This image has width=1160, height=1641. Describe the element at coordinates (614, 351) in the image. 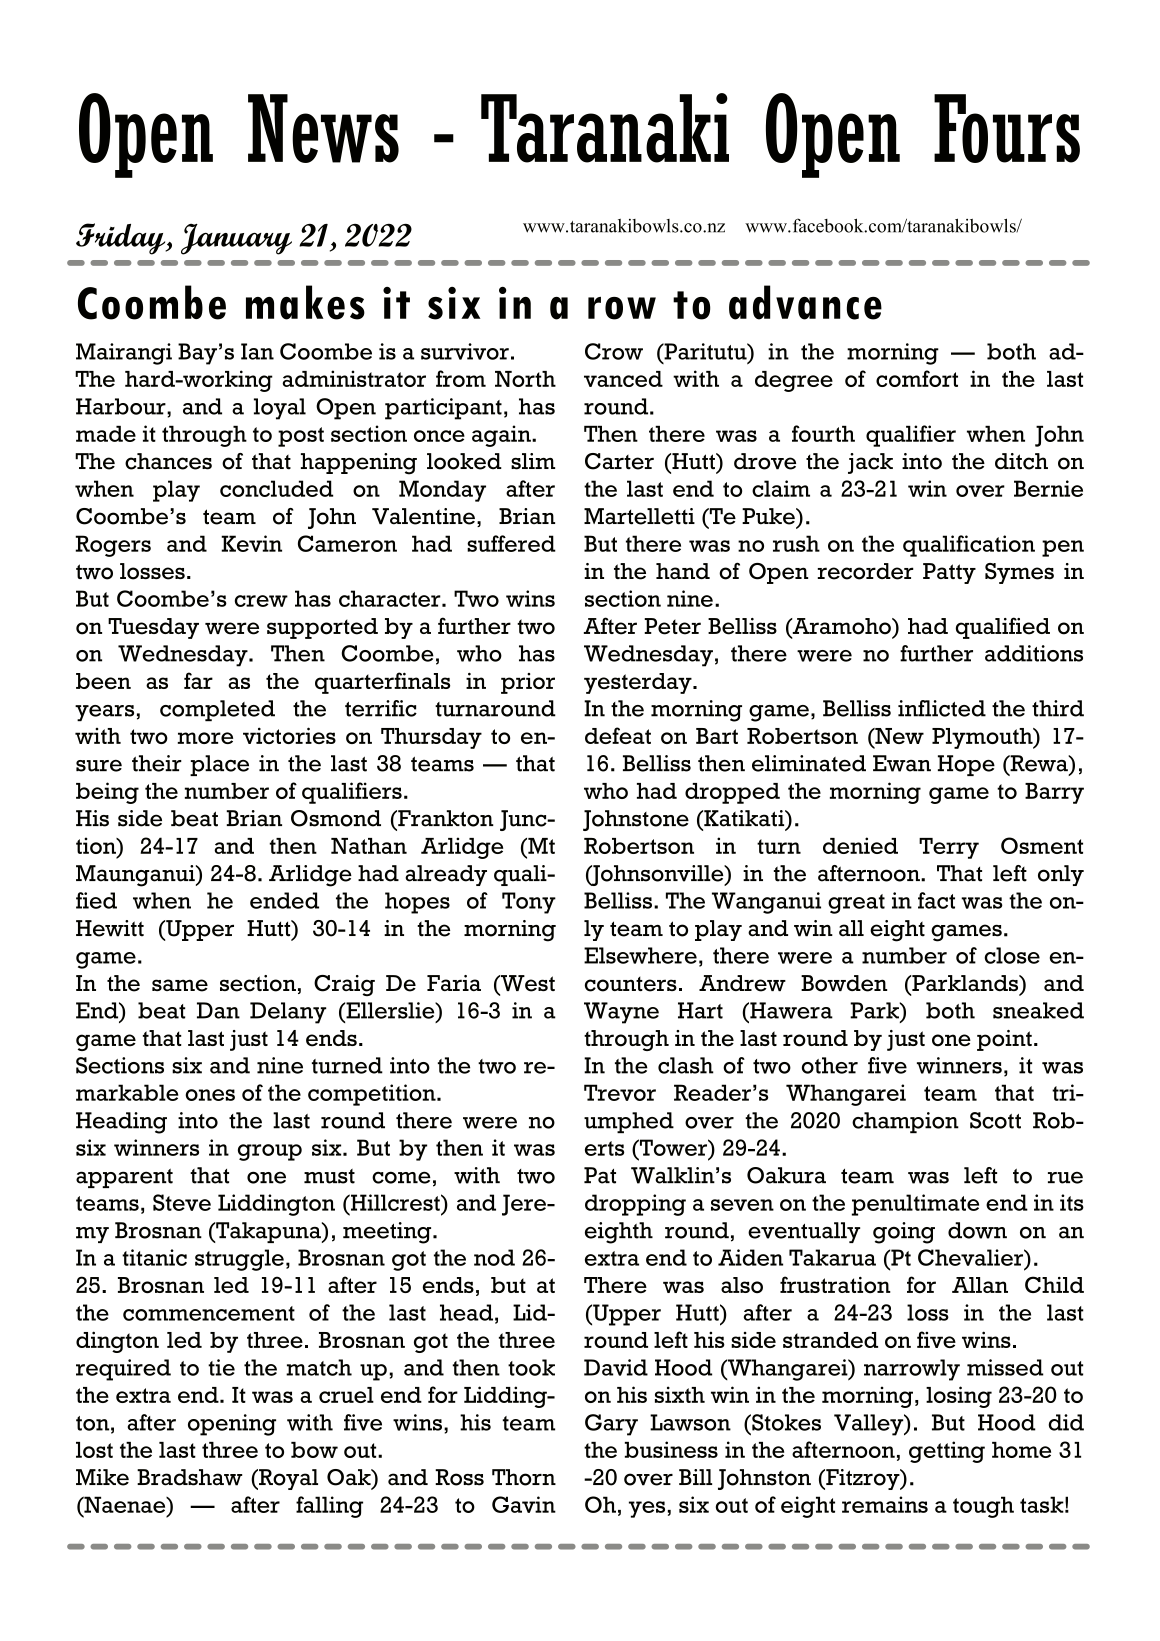

I see `Crow` at that location.
